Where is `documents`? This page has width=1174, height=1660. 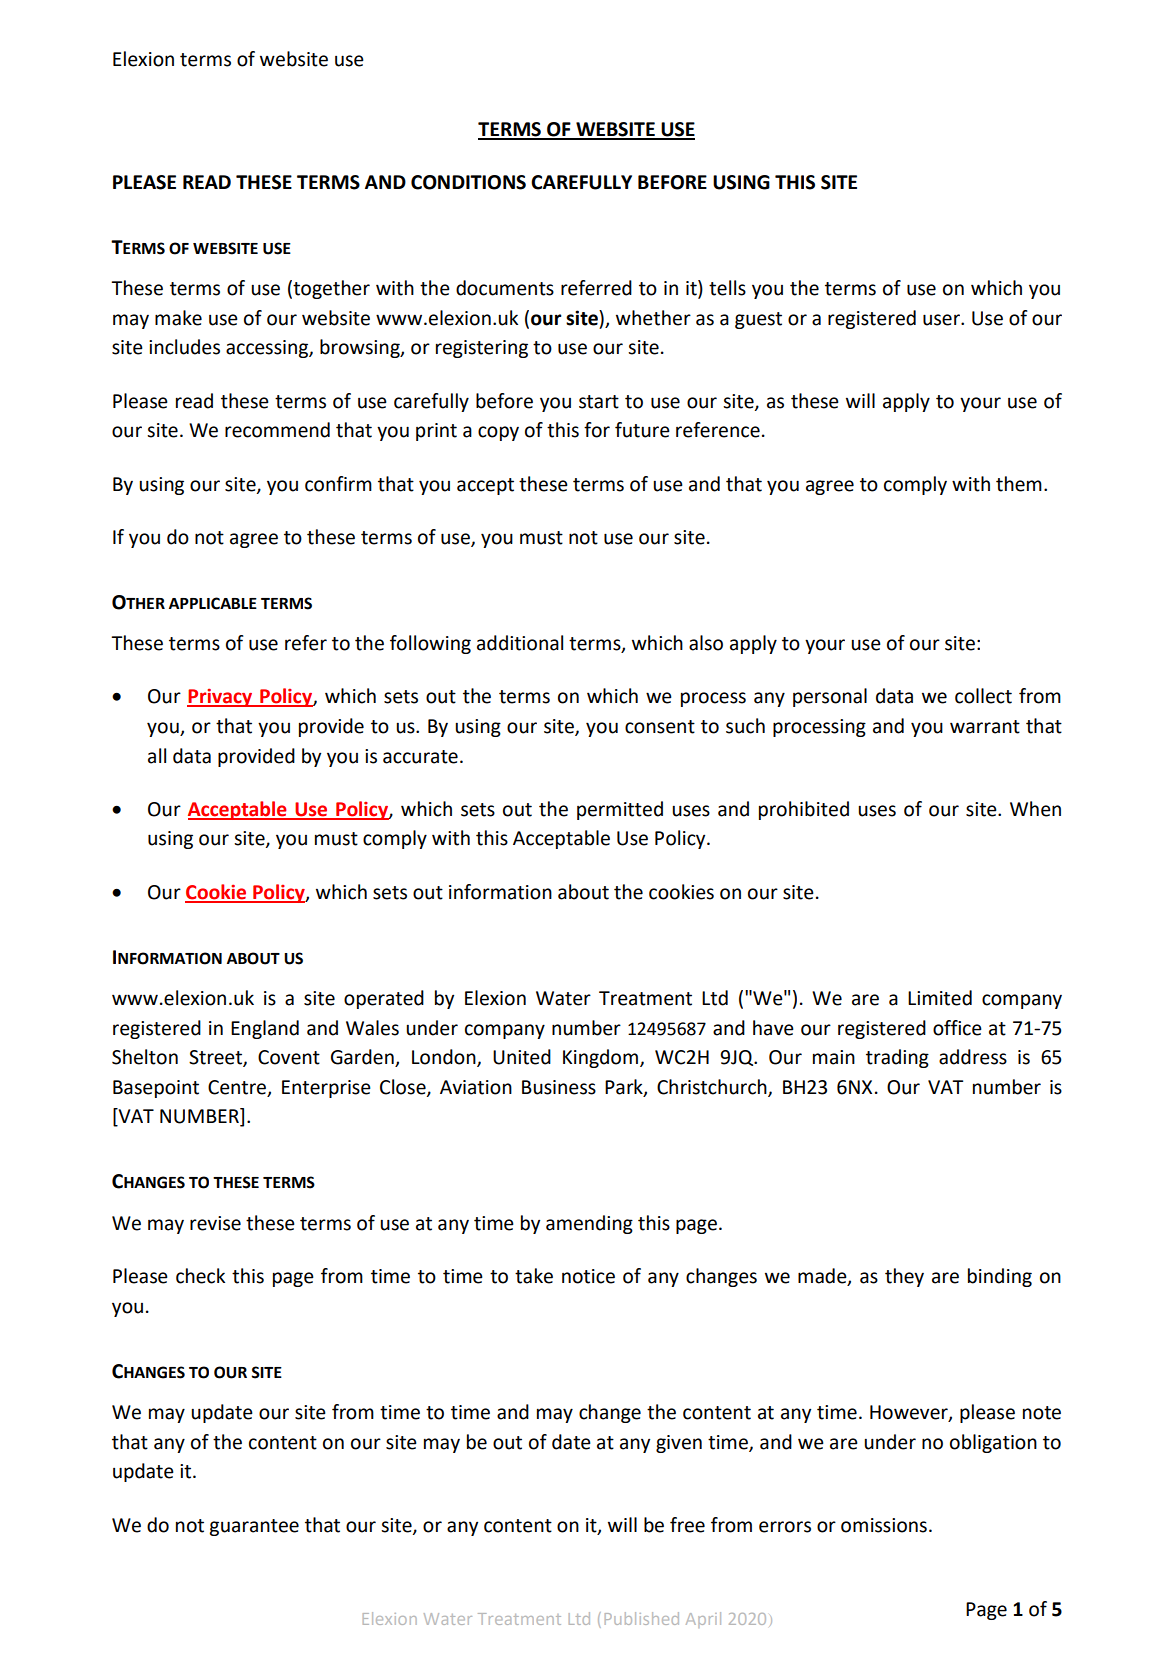
documents is located at coordinates (505, 288).
